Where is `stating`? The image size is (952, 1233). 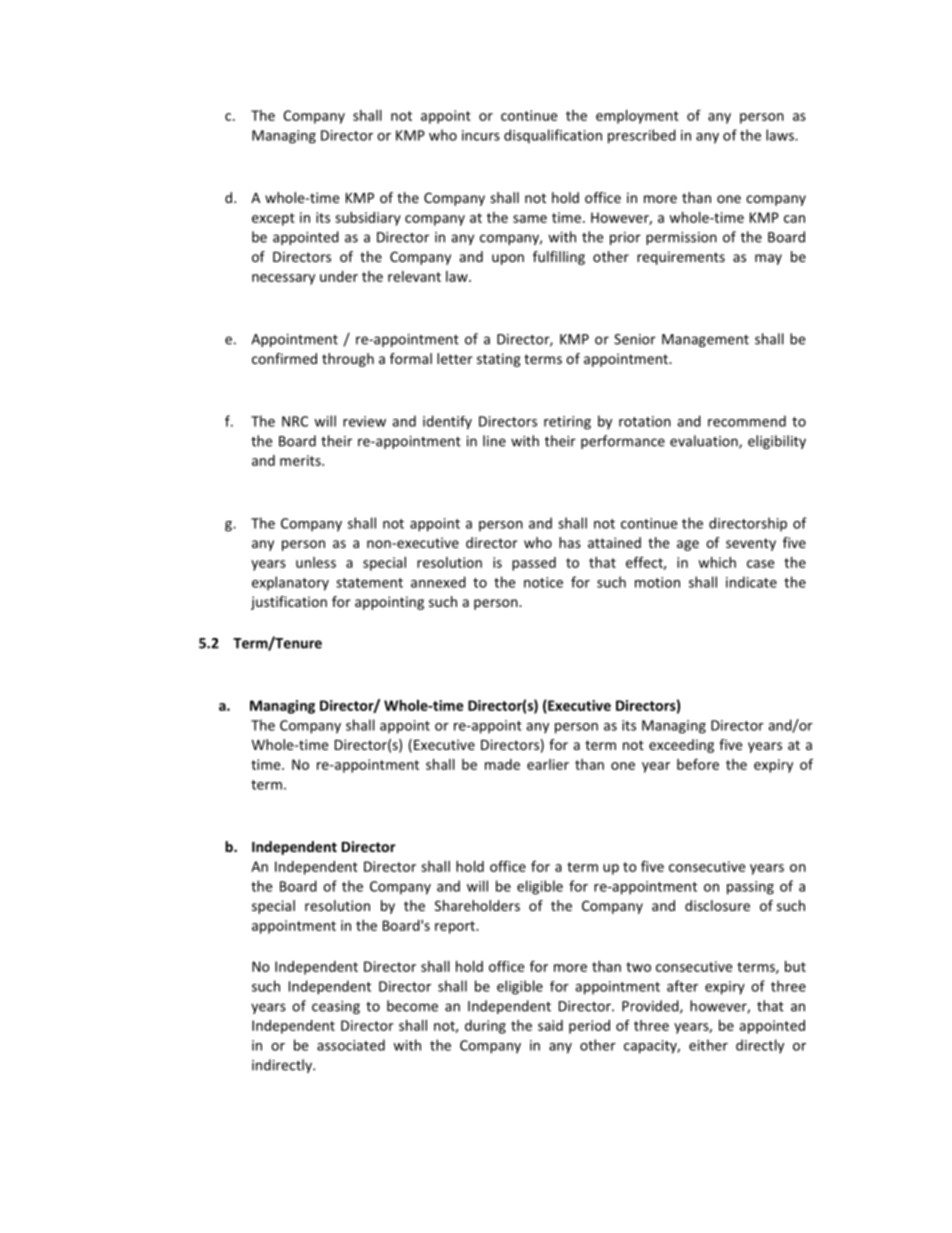
stating is located at coordinates (499, 360).
